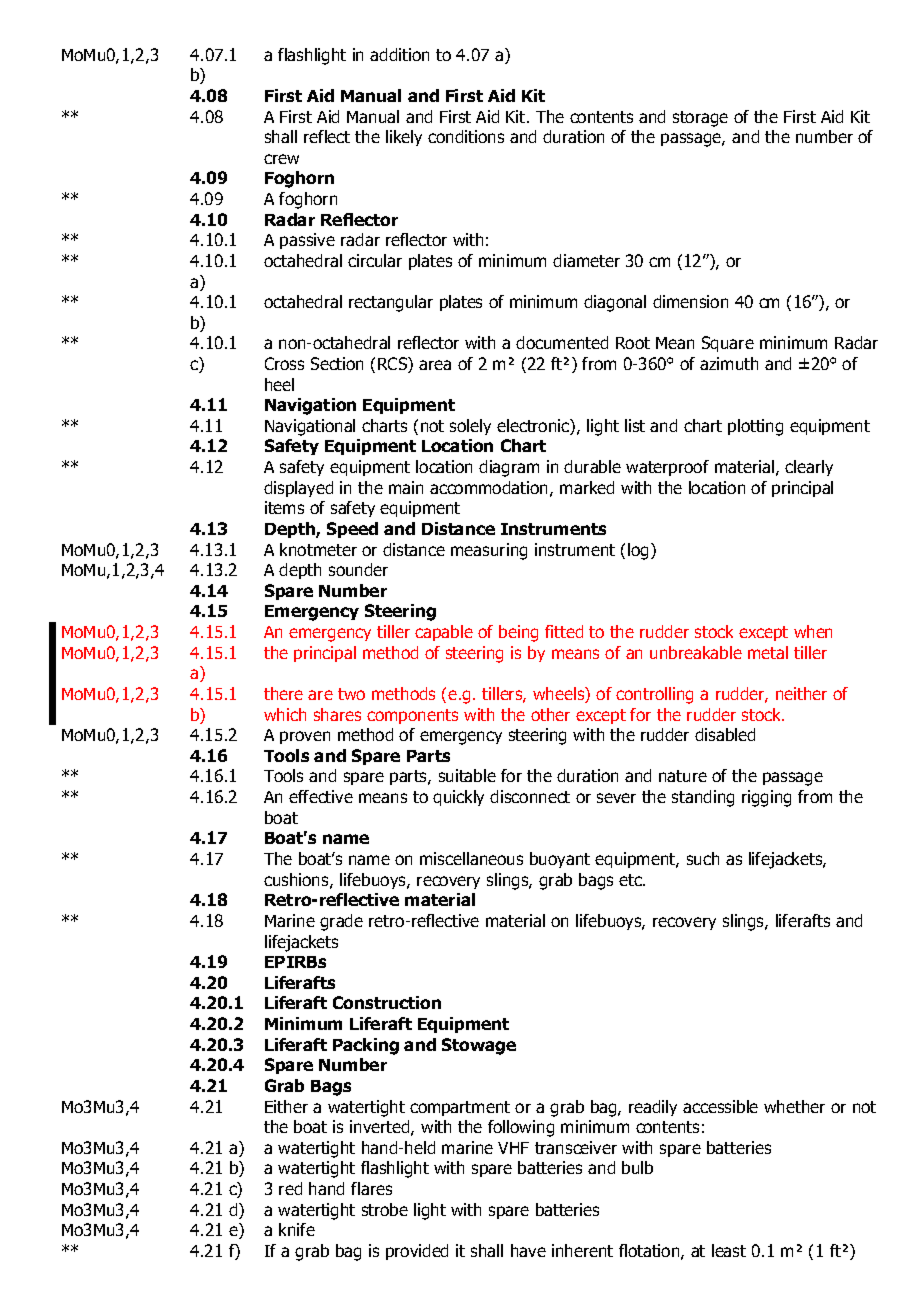  What do you see at coordinates (700, 119) in the image?
I see `storage` at bounding box center [700, 119].
